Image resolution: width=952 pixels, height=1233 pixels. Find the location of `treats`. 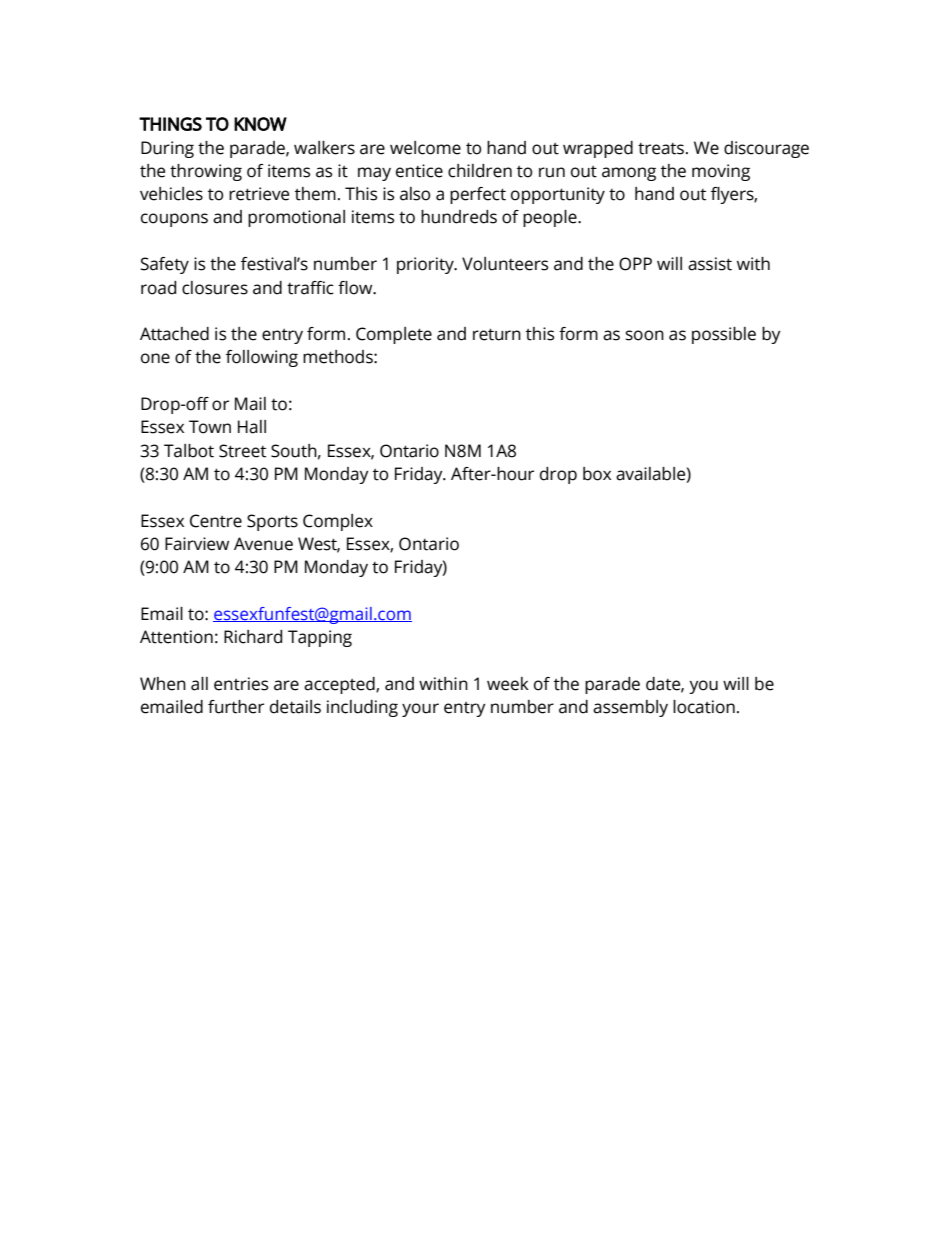

treats is located at coordinates (662, 149).
